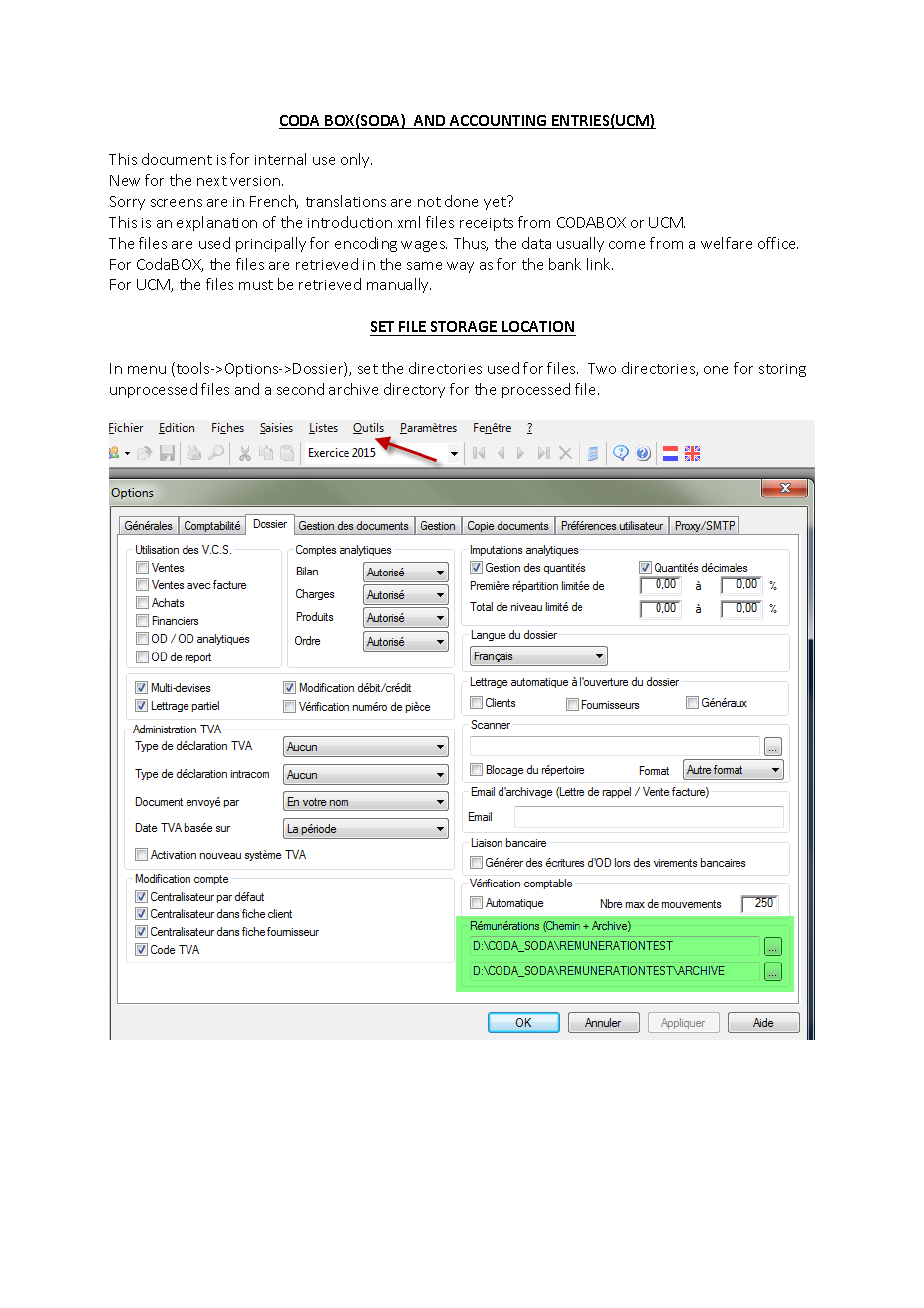  What do you see at coordinates (399, 285) in the document?
I see `manually` at bounding box center [399, 285].
